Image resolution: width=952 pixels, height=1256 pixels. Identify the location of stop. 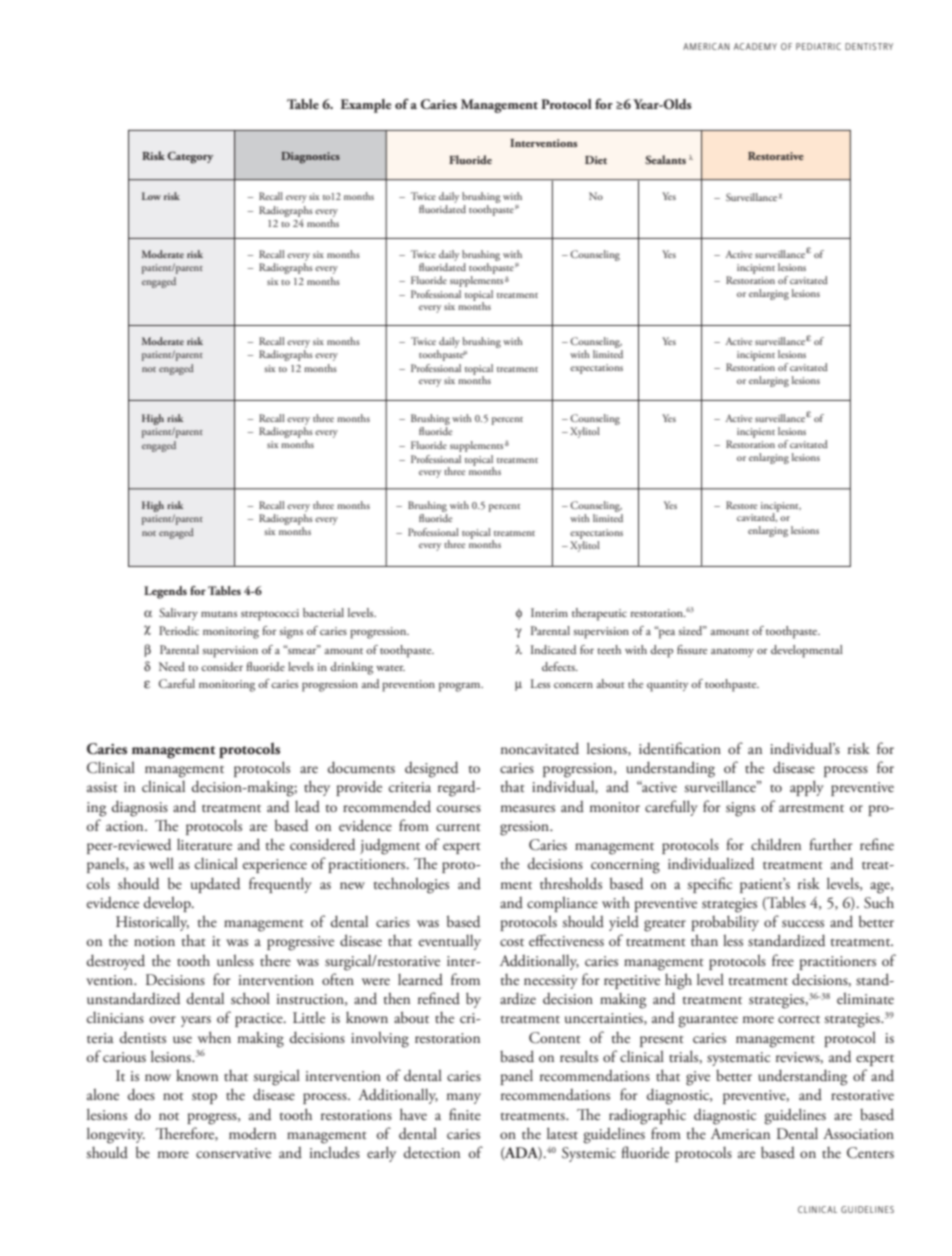
(204, 1098).
